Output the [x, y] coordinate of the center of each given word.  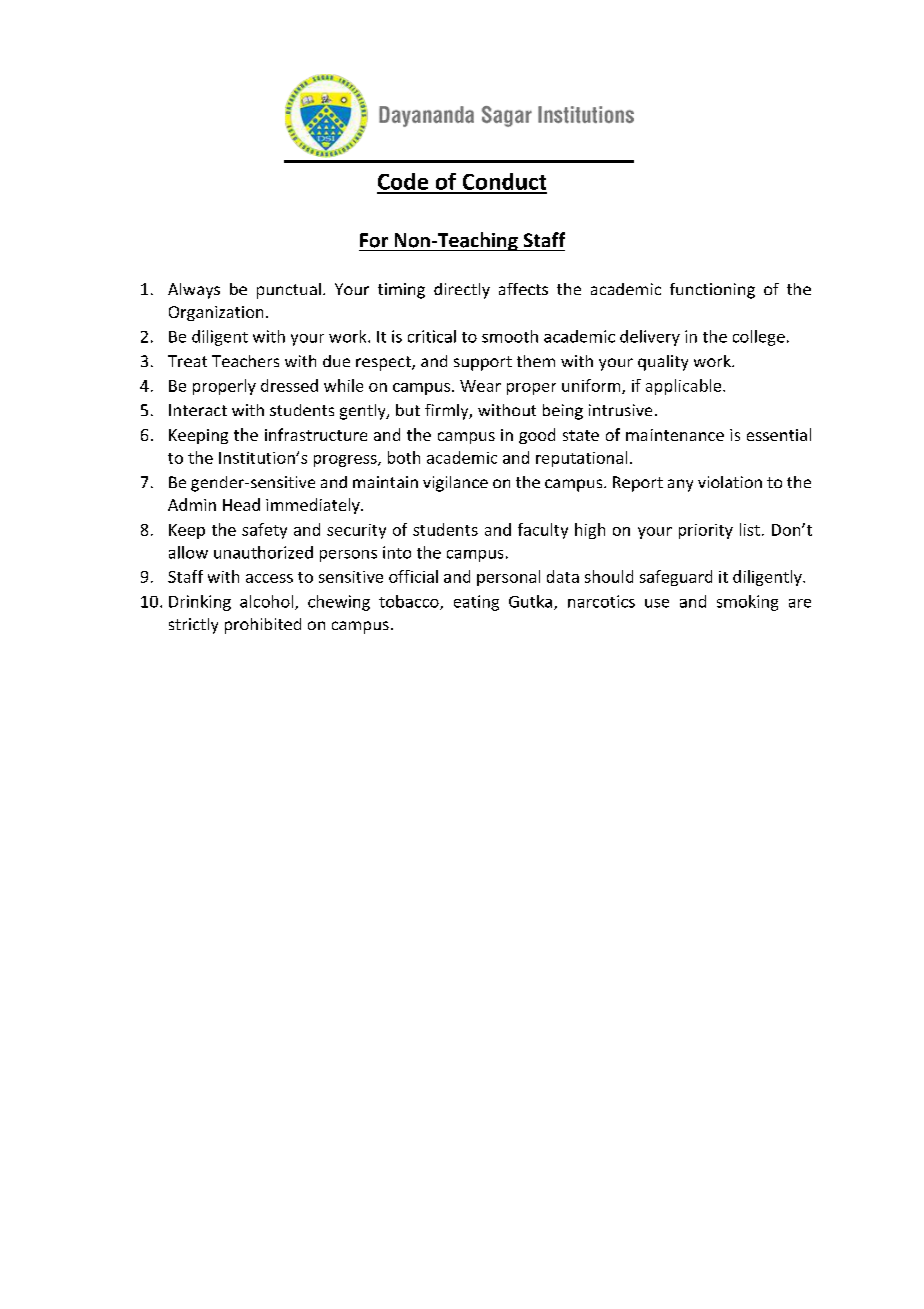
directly [462, 291]
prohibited [263, 626]
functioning [712, 291]
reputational [581, 459]
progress [346, 461]
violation [730, 482]
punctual [289, 291]
